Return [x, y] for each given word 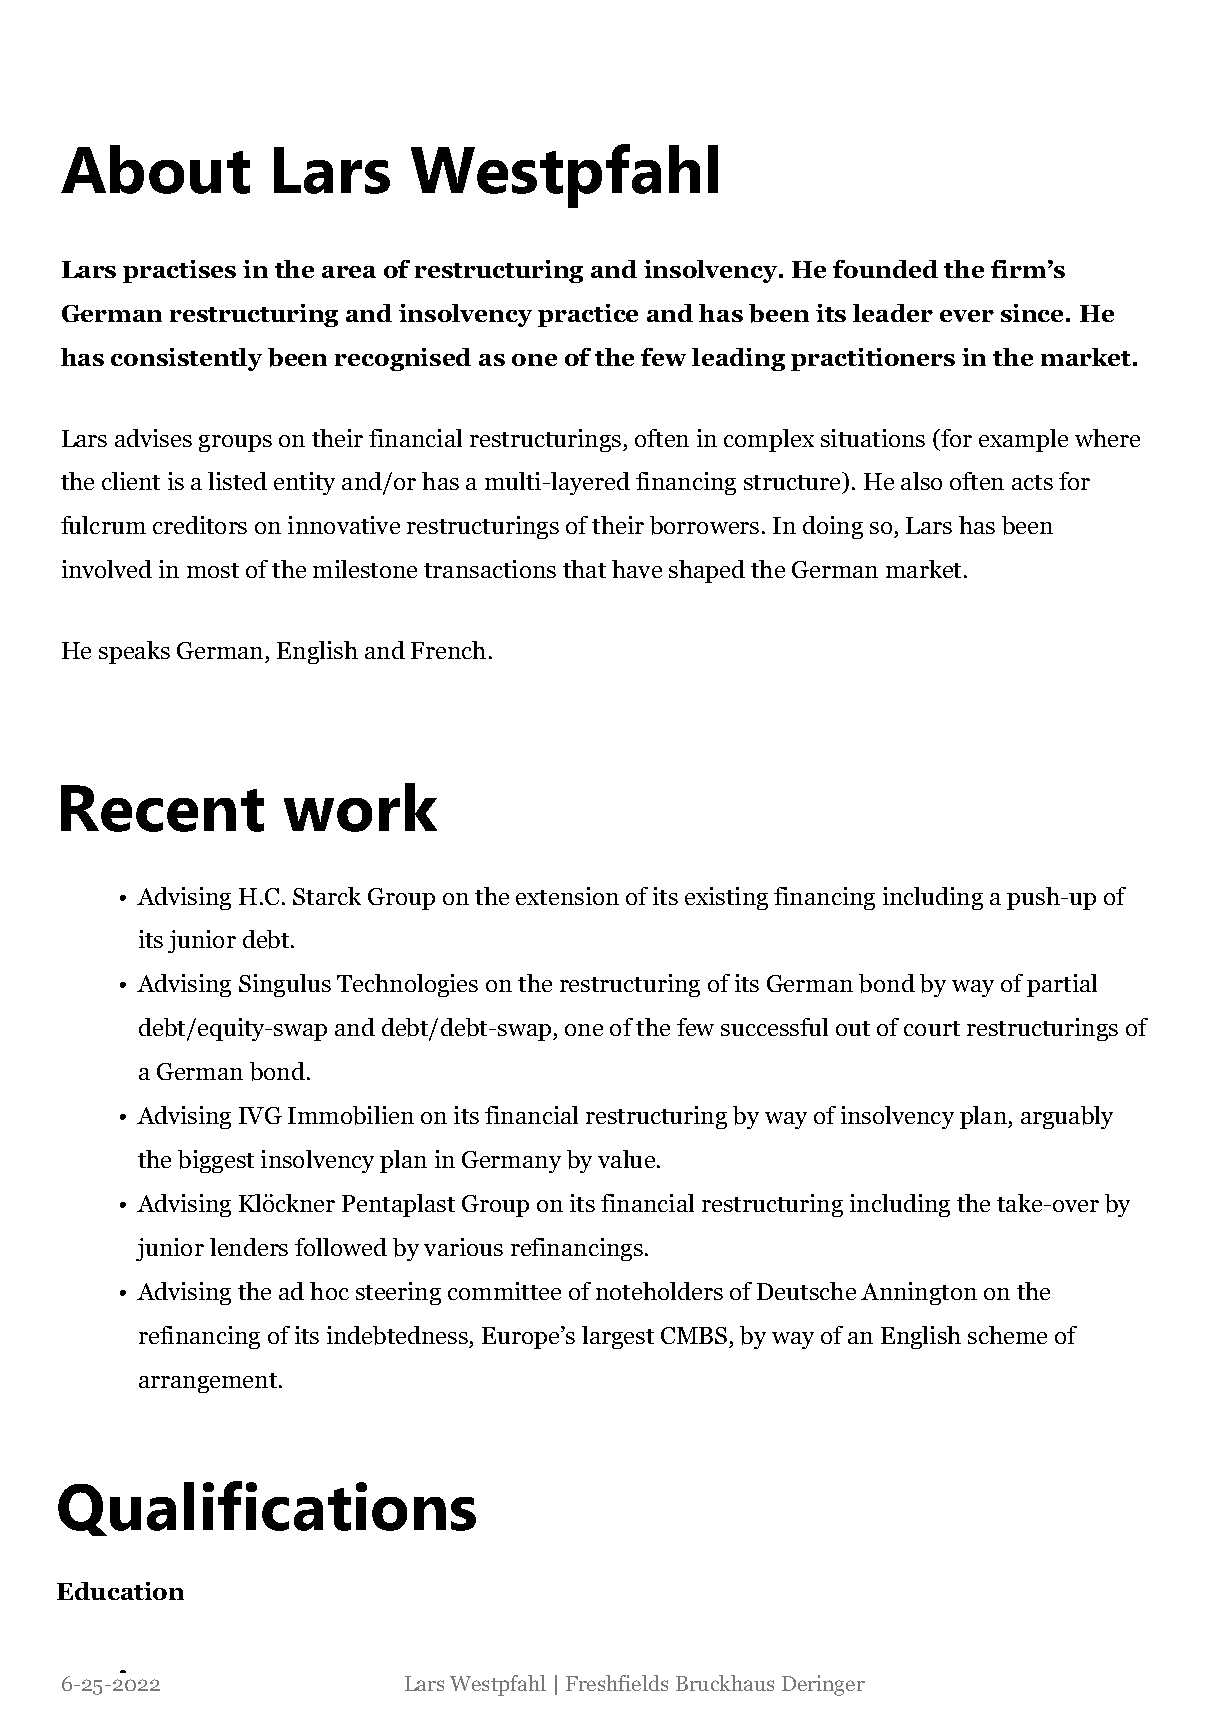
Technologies [407, 985]
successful [774, 1027]
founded [885, 269]
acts [1032, 482]
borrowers [704, 525]
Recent [162, 808]
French [448, 650]
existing [726, 898]
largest [618, 1337]
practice [588, 315]
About [155, 169]
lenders [249, 1247]
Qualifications [267, 1508]
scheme [1007, 1335]
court [932, 1028]
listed [237, 481]
